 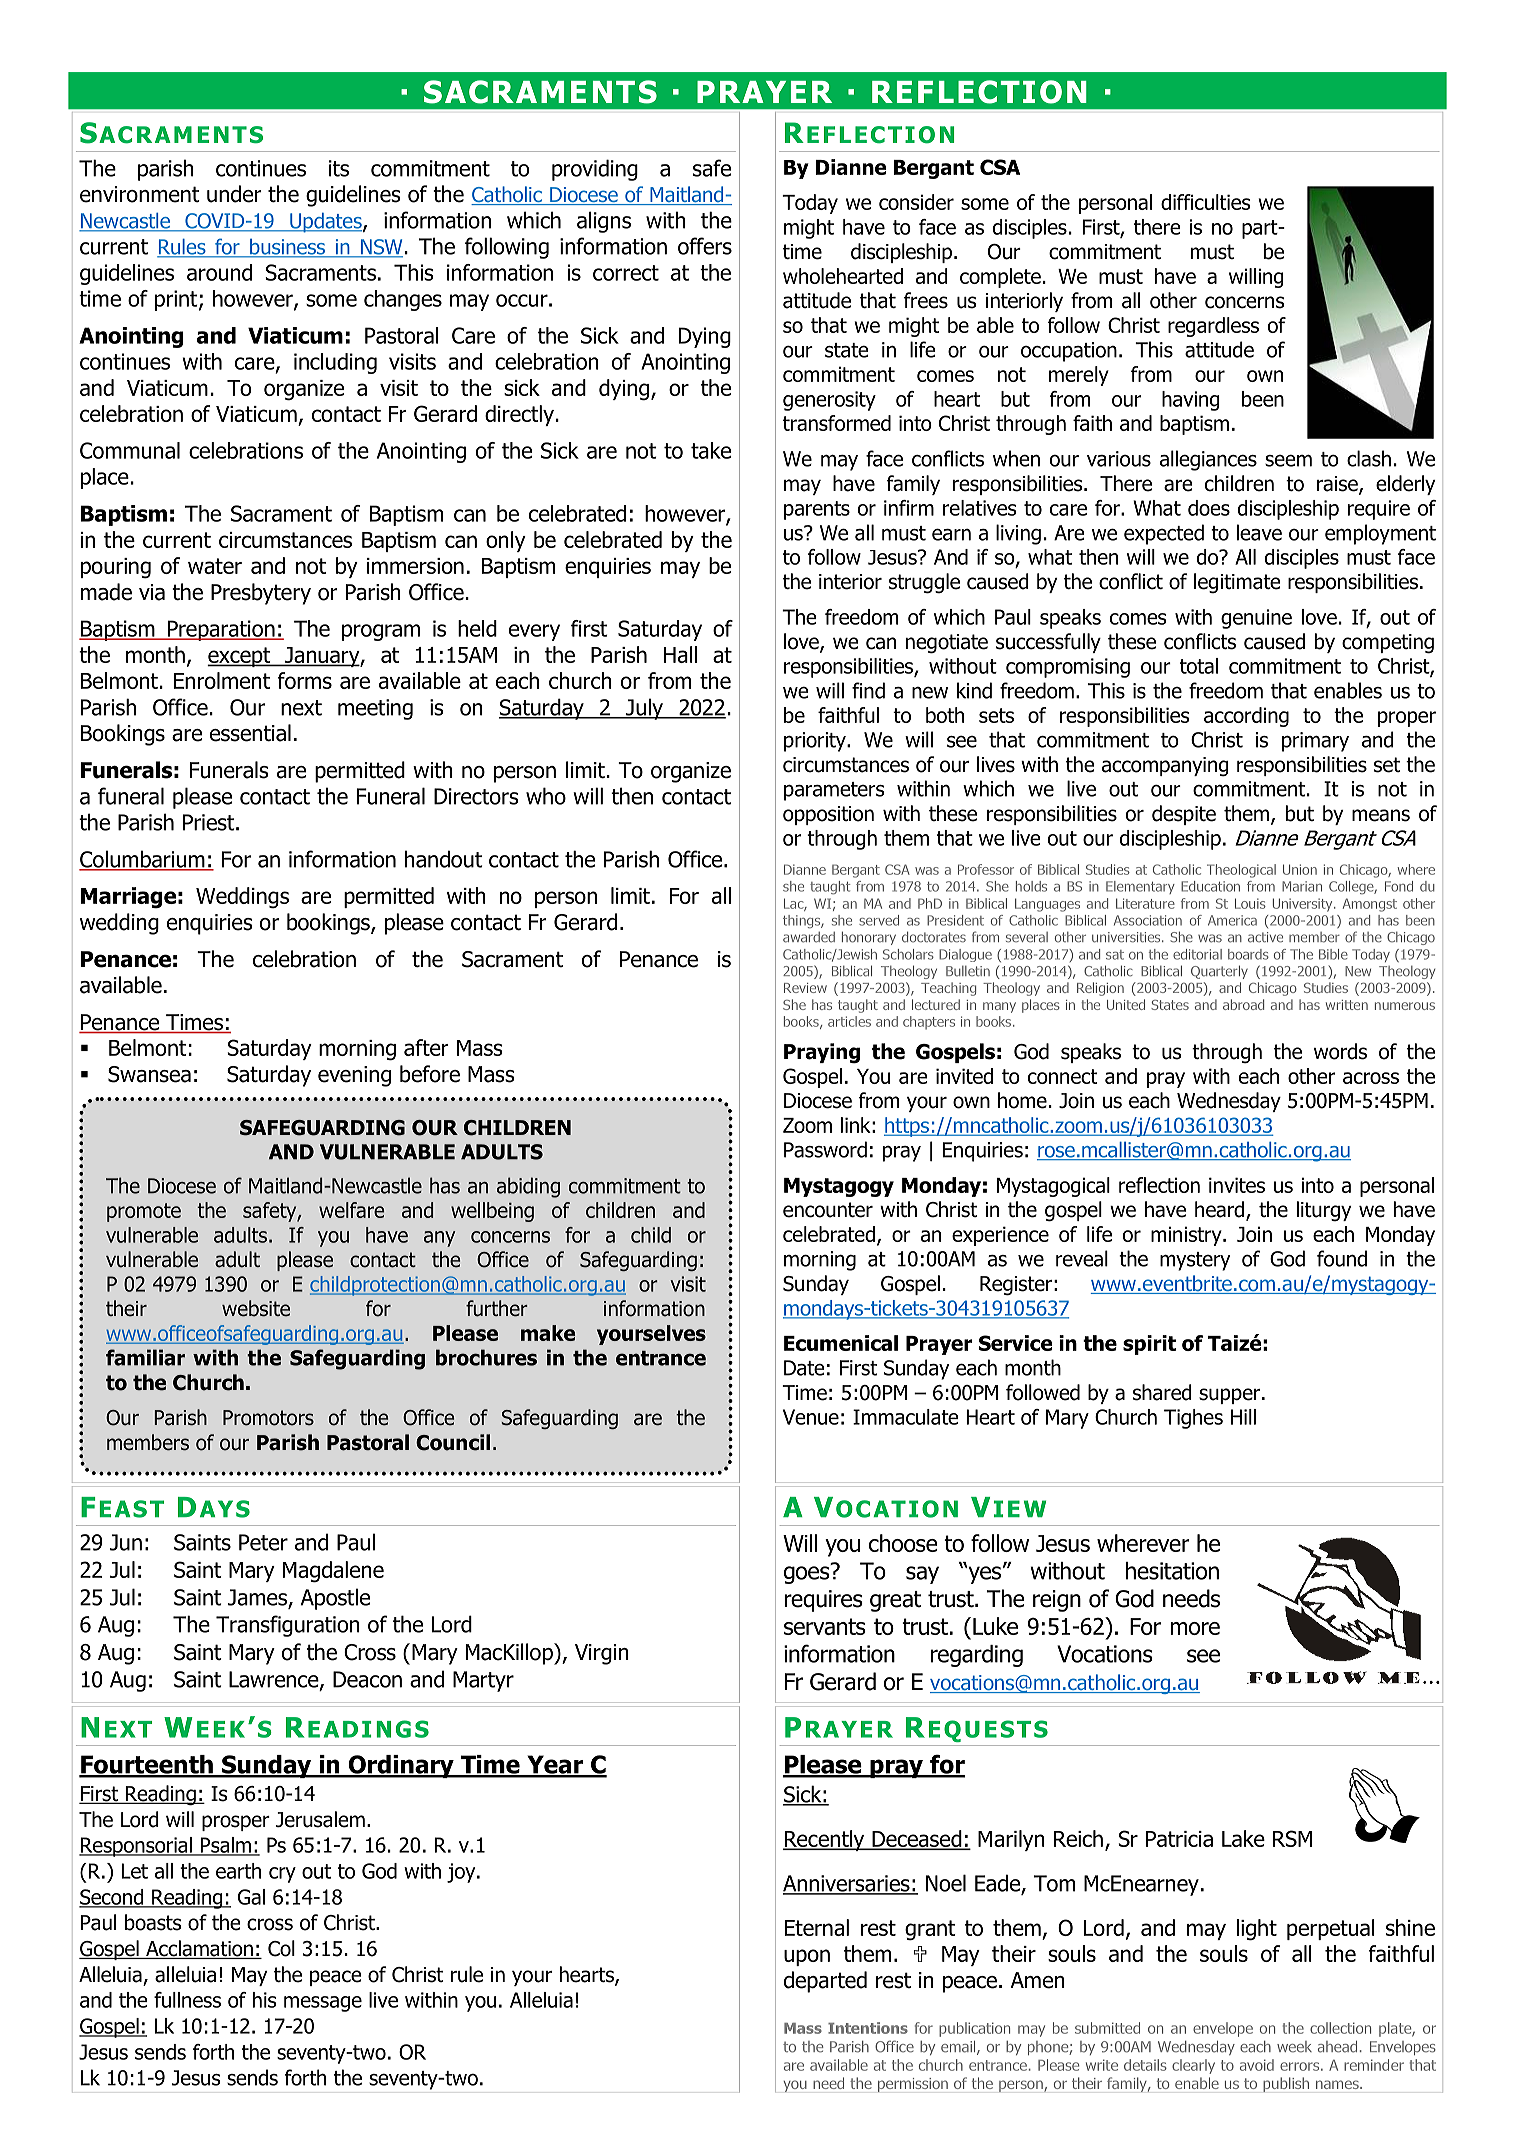 What do you see at coordinates (256, 1308) in the screenshot?
I see `website` at bounding box center [256, 1308].
